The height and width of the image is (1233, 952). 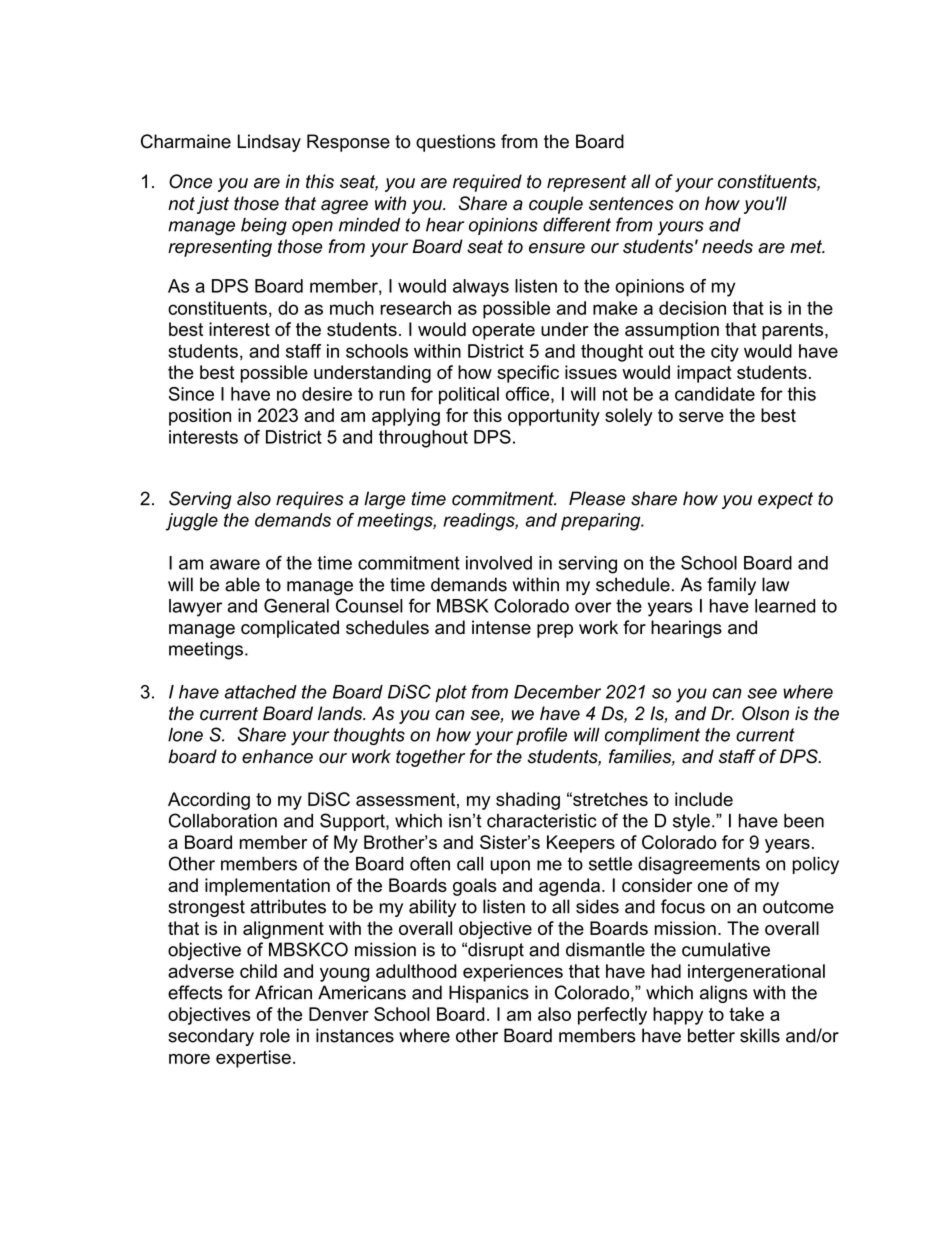 What do you see at coordinates (704, 799) in the image?
I see `include` at bounding box center [704, 799].
